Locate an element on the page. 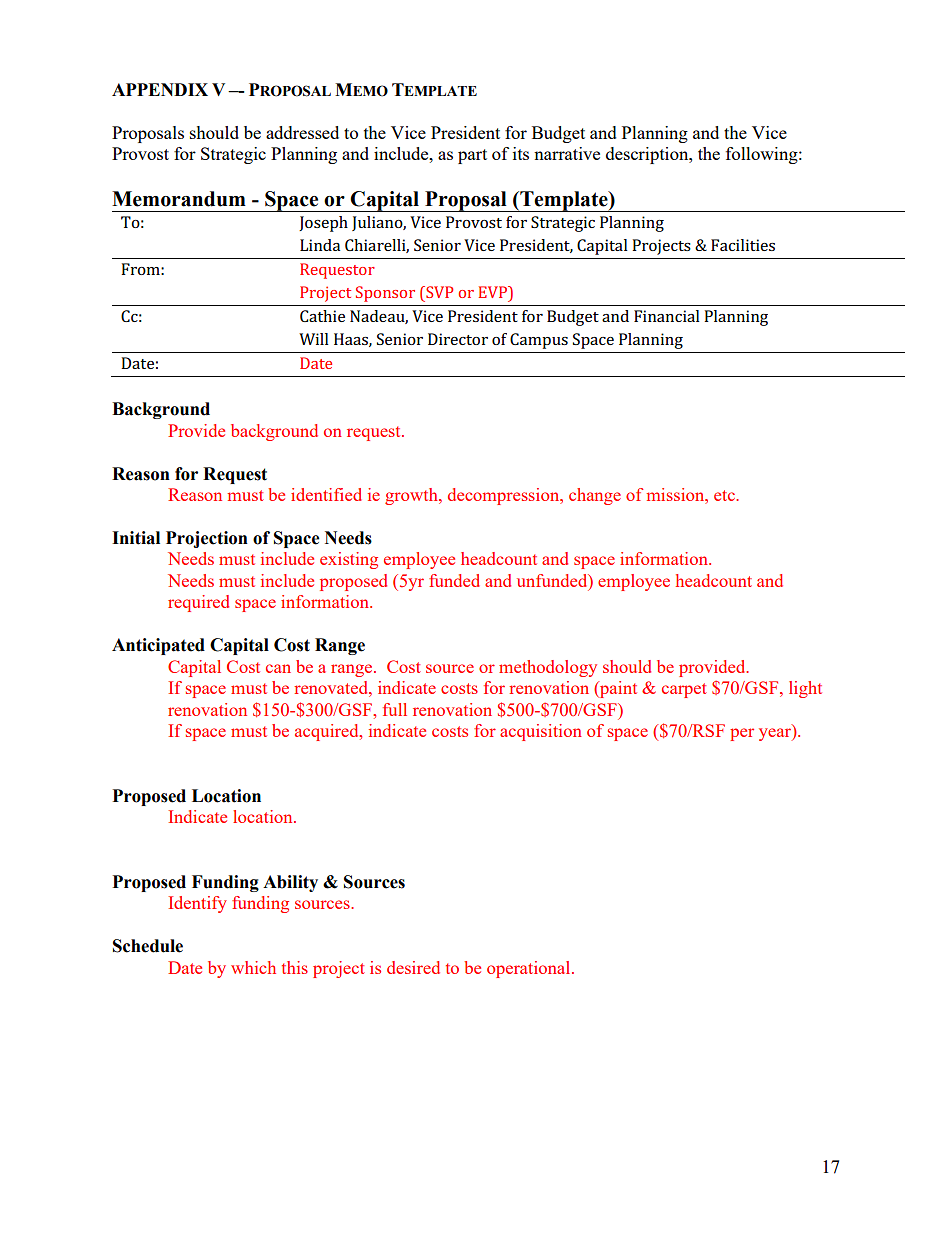  APPENDIX is located at coordinates (160, 89).
